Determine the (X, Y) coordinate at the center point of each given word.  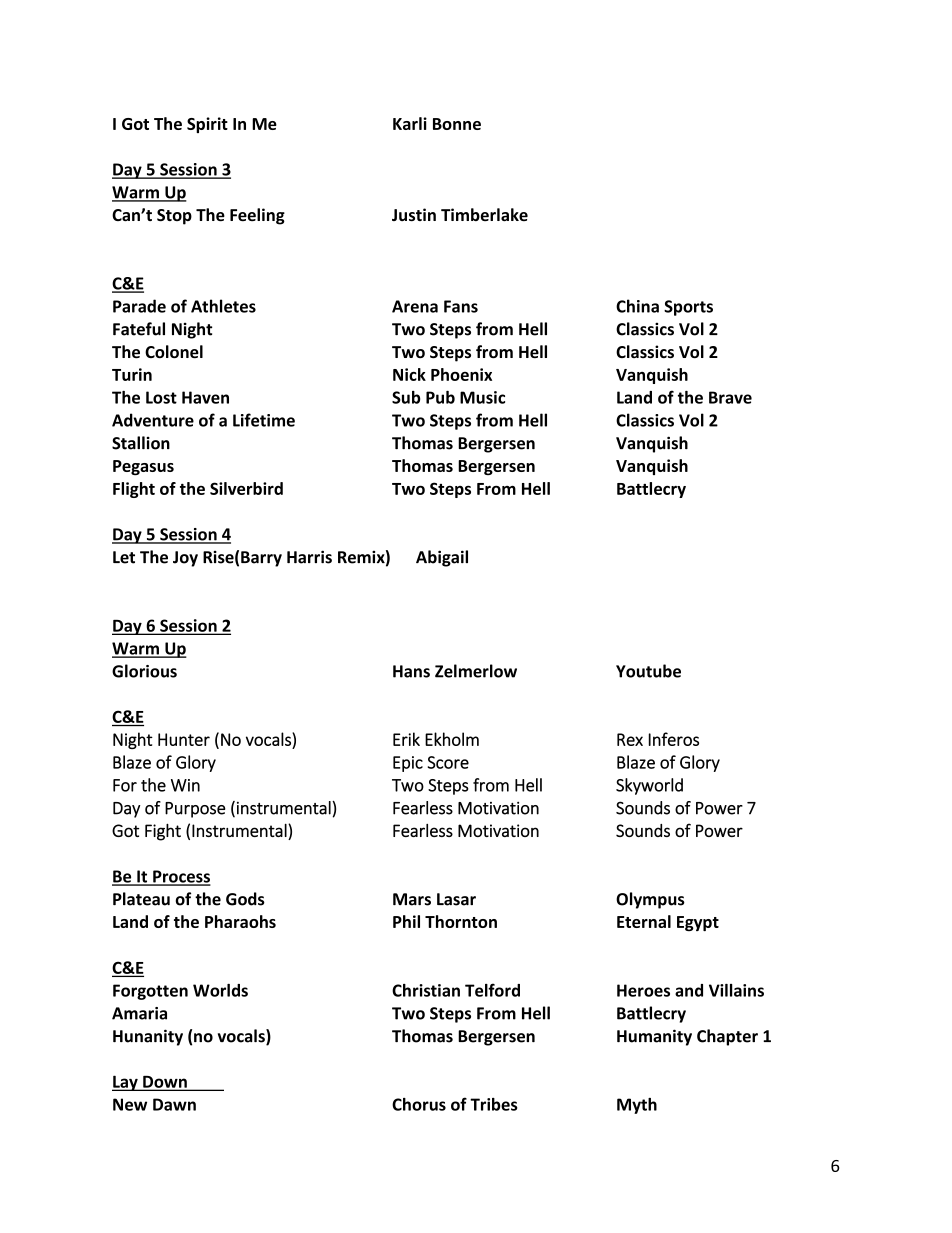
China (637, 306)
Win (185, 785)
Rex (630, 739)
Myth (637, 1106)
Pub (440, 397)
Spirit (207, 125)
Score (448, 762)
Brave (730, 397)
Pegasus (143, 467)
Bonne (457, 124)
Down (165, 1083)
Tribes (494, 1104)
